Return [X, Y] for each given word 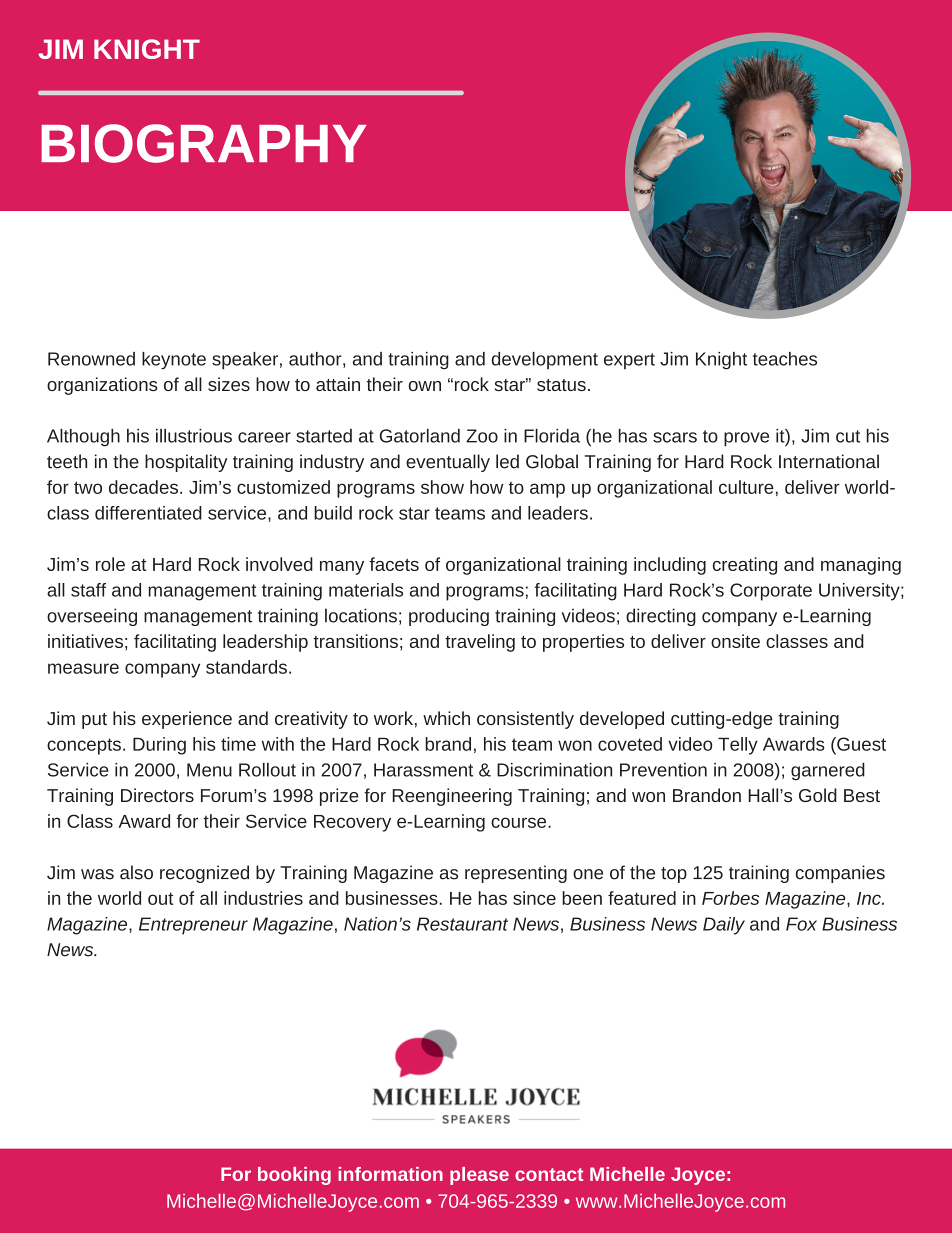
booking [294, 1176]
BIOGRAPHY [204, 143]
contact [549, 1174]
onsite [735, 641]
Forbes [730, 898]
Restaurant [462, 924]
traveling [480, 643]
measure [83, 668]
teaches [785, 359]
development [545, 361]
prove [746, 439]
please [479, 1176]
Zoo [482, 436]
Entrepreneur [193, 926]
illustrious [194, 436]
